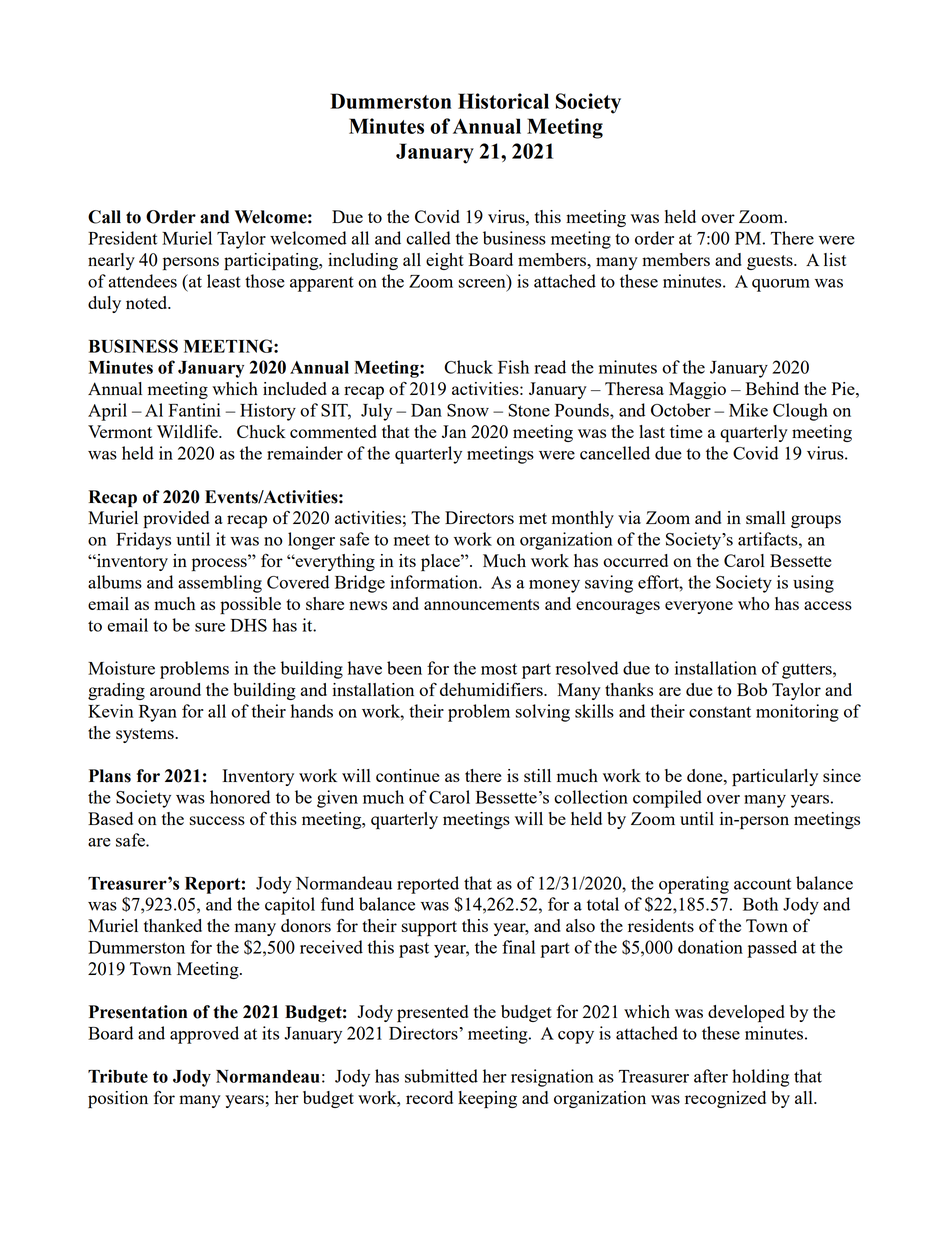  What do you see at coordinates (122, 238) in the page?
I see `President` at bounding box center [122, 238].
